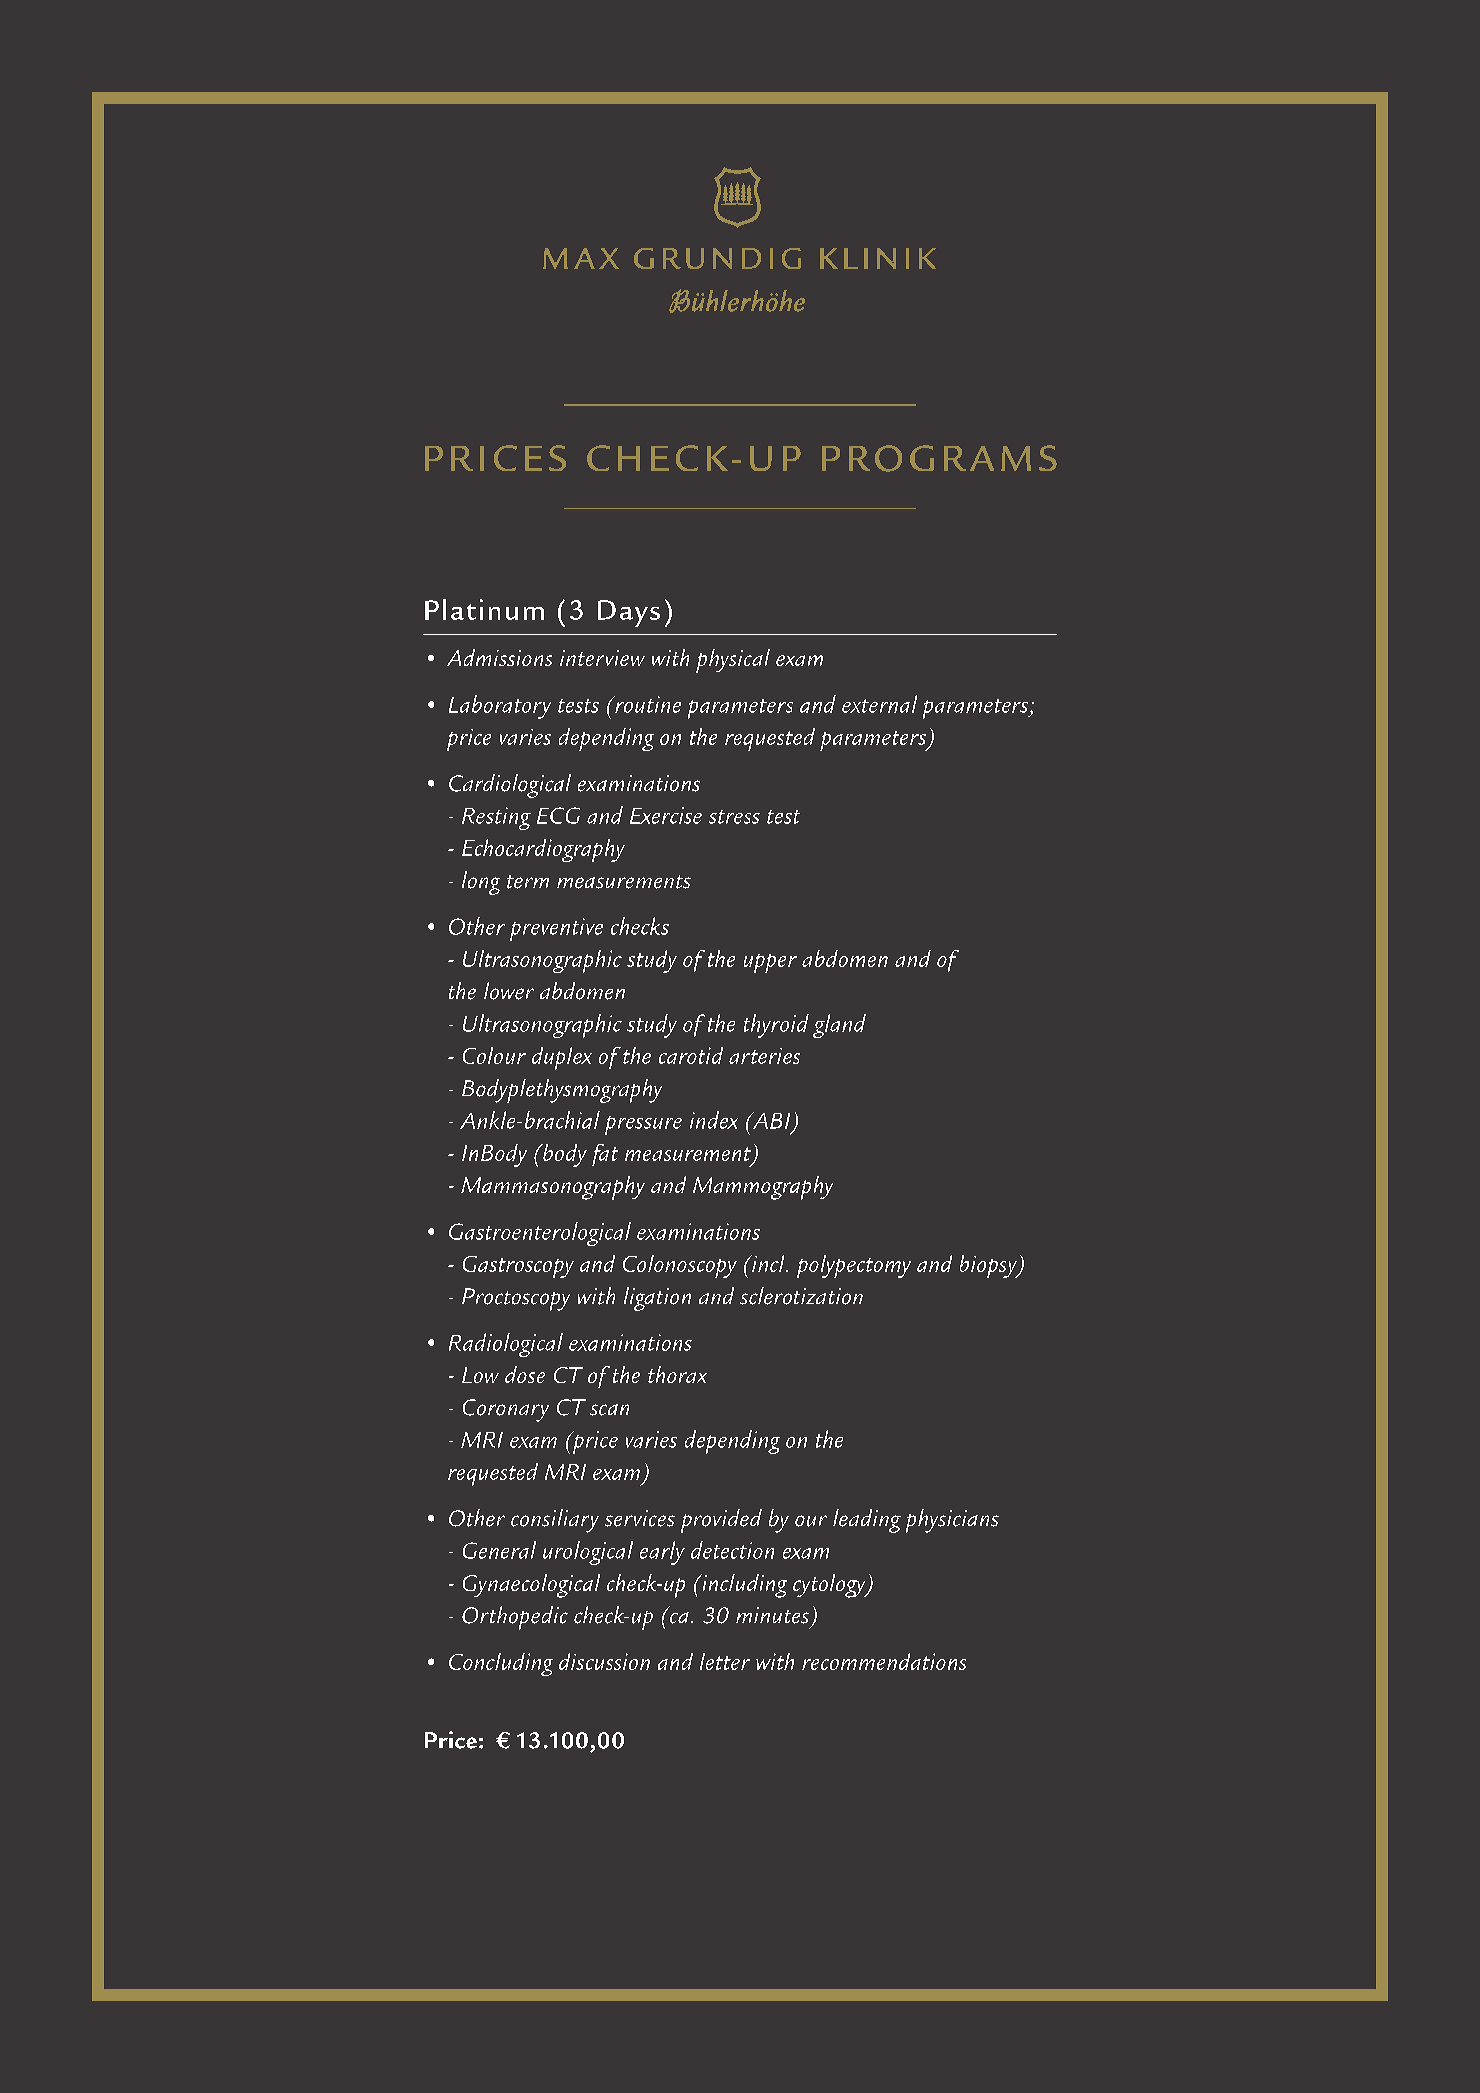 The height and width of the document is (2093, 1480). Describe the element at coordinates (839, 1026) in the document. I see `gland` at that location.
